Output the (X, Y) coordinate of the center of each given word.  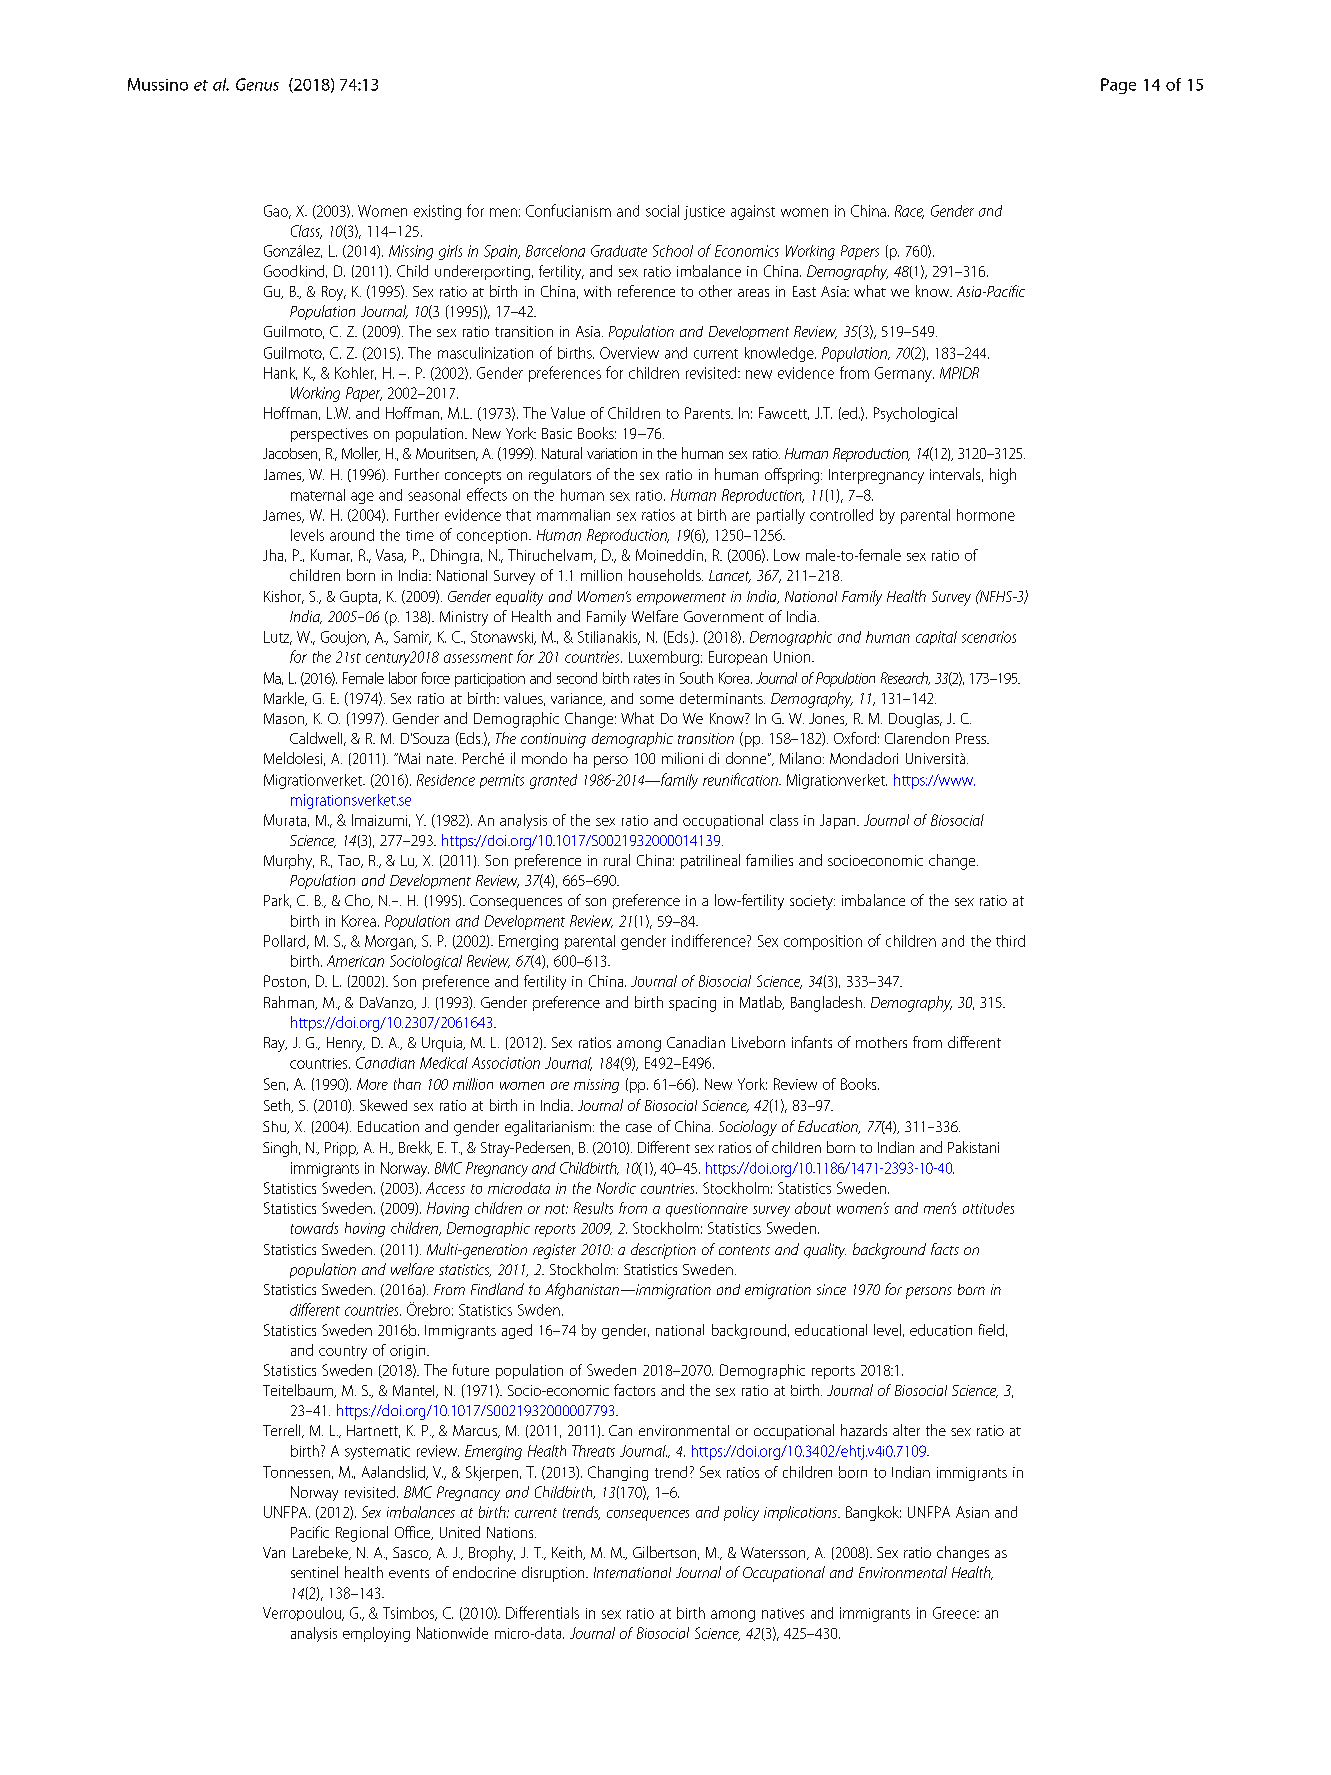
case (639, 1128)
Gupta (360, 598)
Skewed (383, 1105)
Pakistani (973, 1147)
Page (1118, 86)
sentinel (314, 1572)
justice (704, 213)
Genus (257, 84)
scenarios (989, 637)
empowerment (681, 599)
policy (741, 1513)
